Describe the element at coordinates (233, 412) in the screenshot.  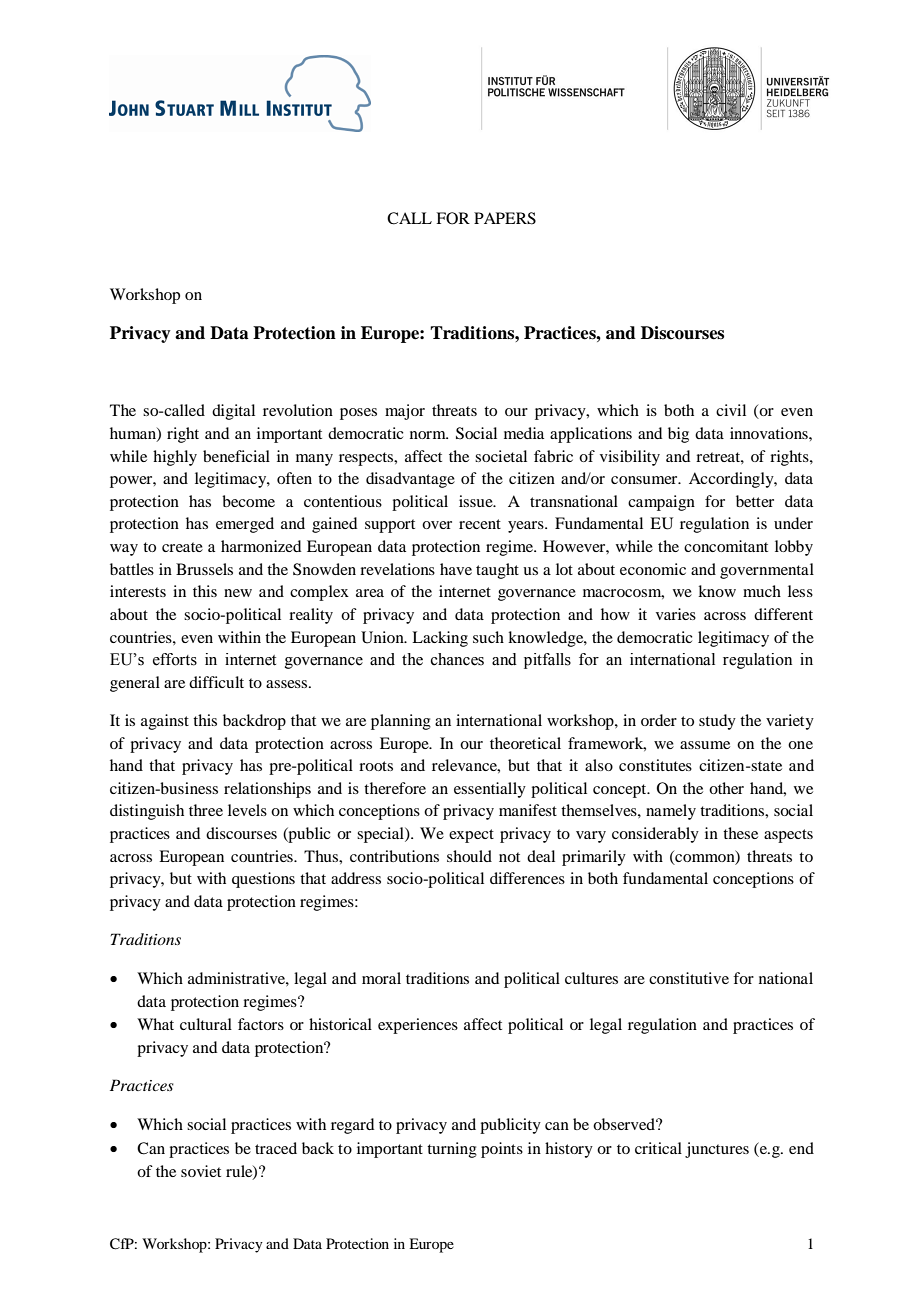
I see `digital` at that location.
